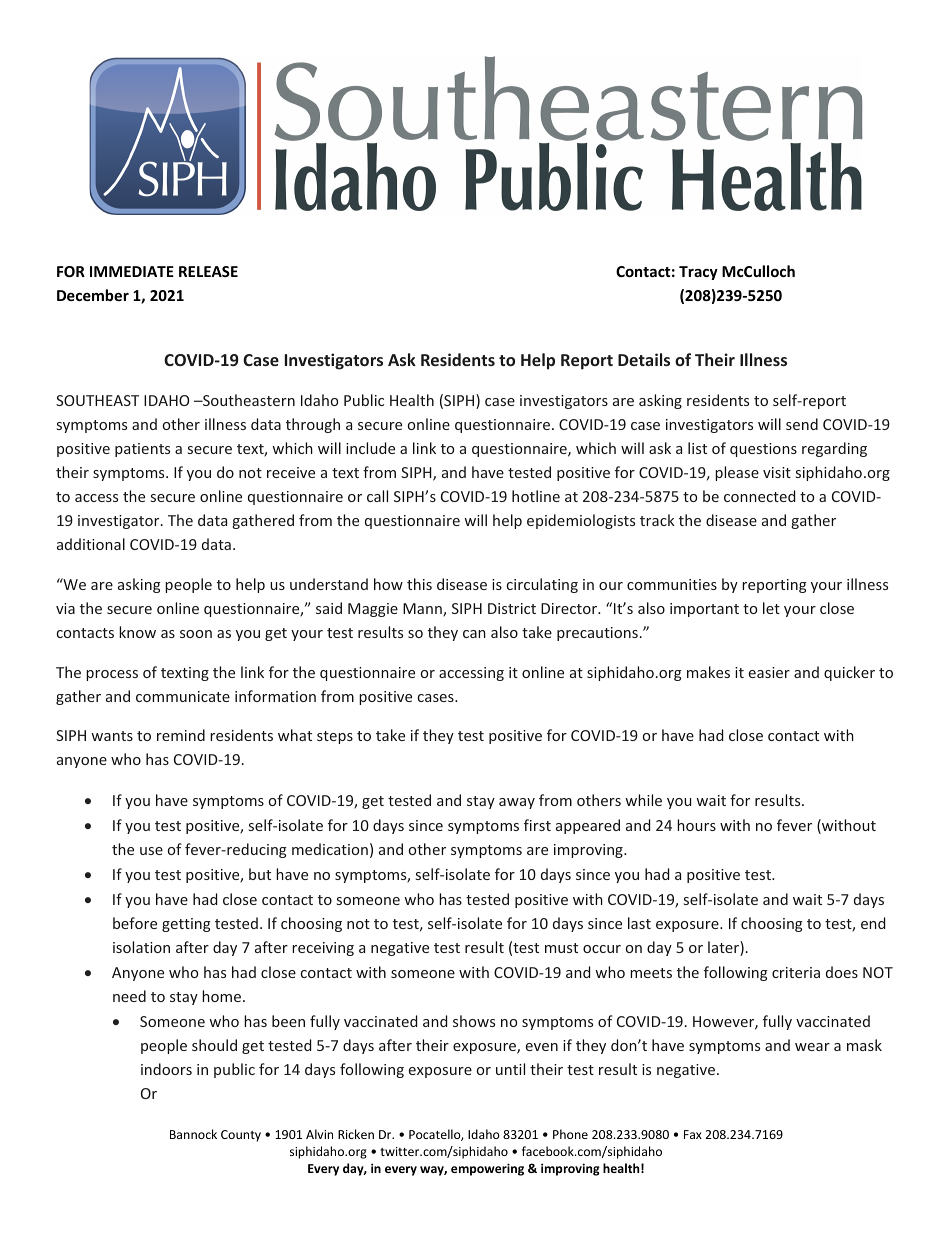  I want to click on additional, so click(91, 544).
